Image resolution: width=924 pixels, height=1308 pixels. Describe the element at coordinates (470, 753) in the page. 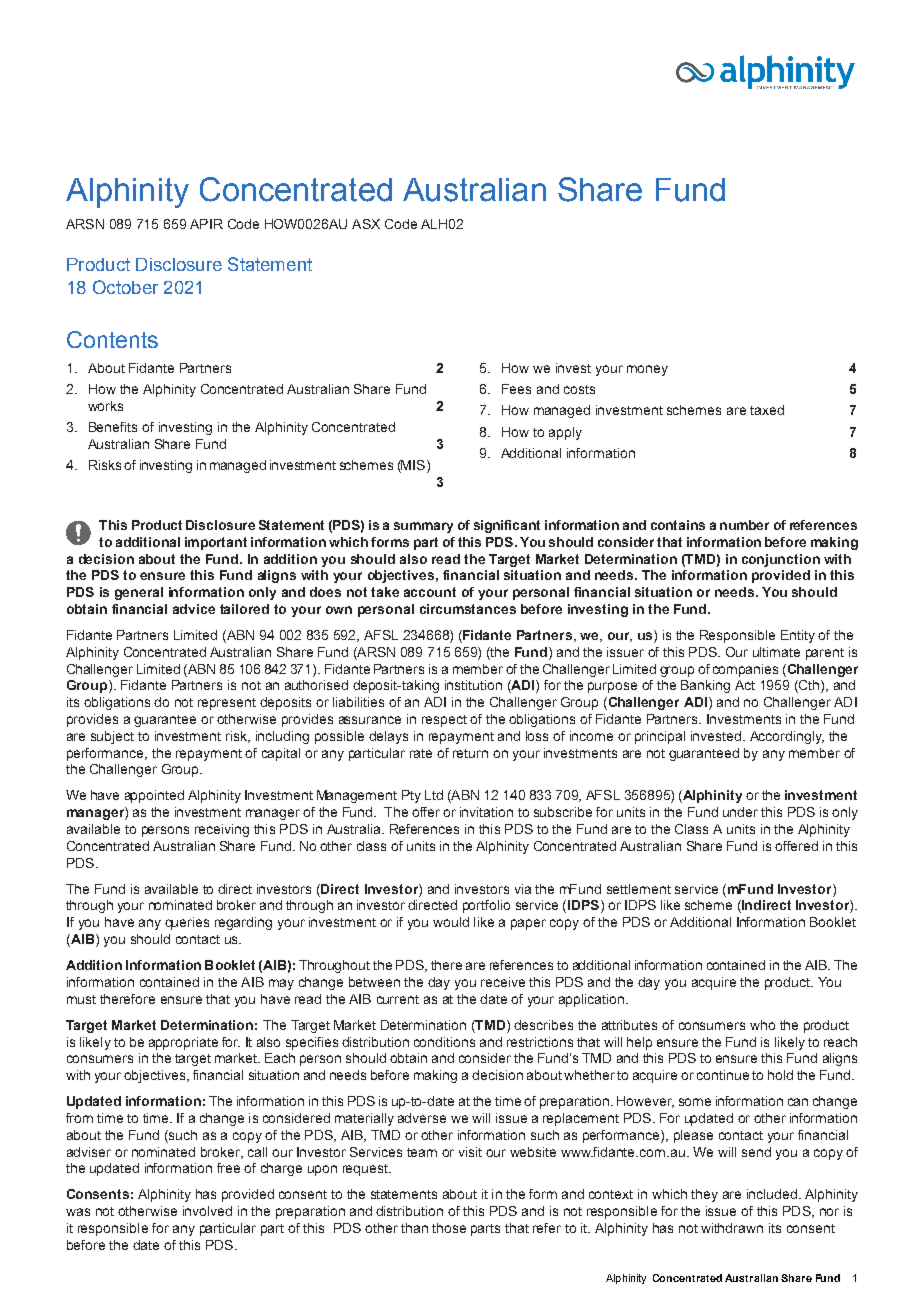

I see `return` at that location.
